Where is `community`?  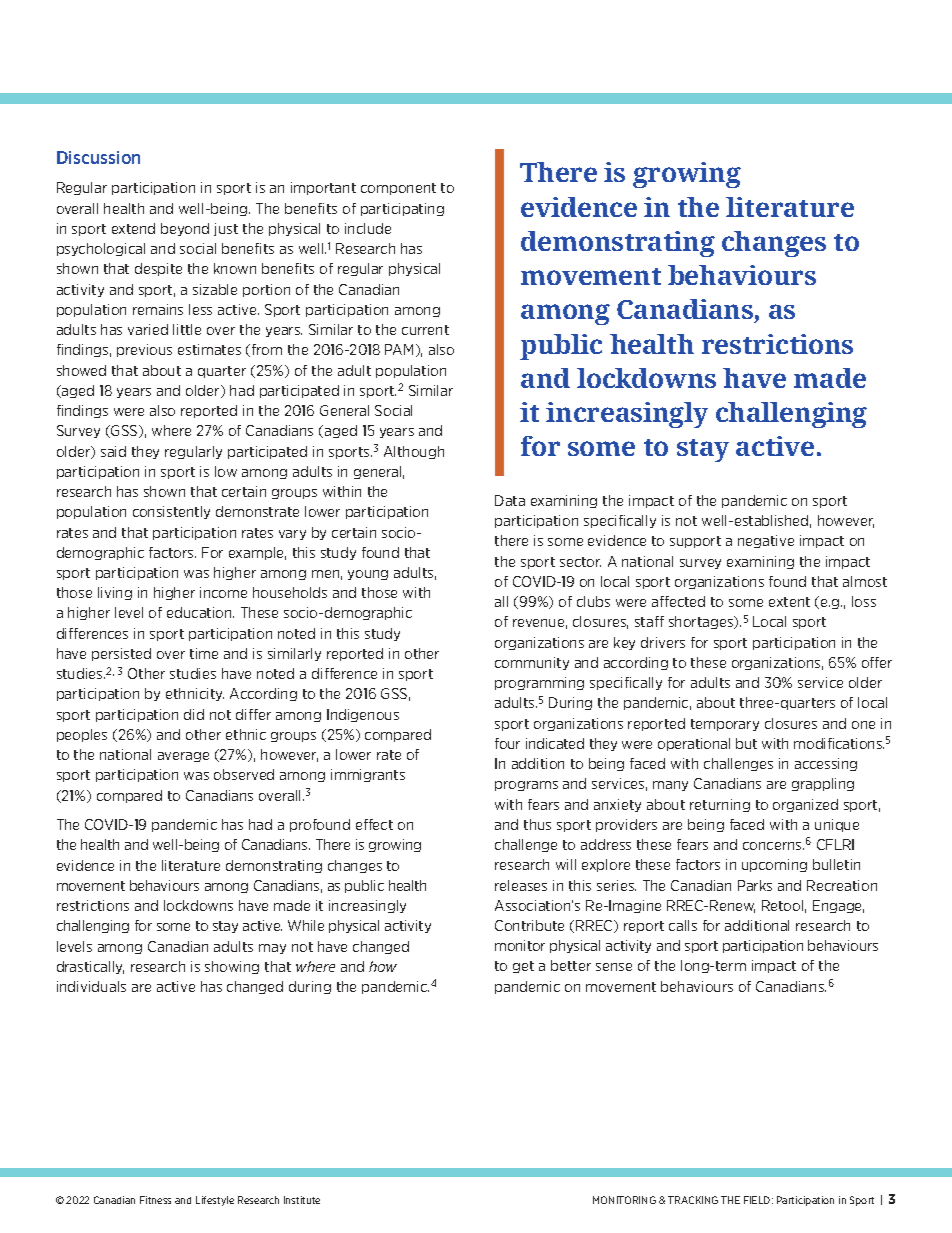 community is located at coordinates (532, 663).
